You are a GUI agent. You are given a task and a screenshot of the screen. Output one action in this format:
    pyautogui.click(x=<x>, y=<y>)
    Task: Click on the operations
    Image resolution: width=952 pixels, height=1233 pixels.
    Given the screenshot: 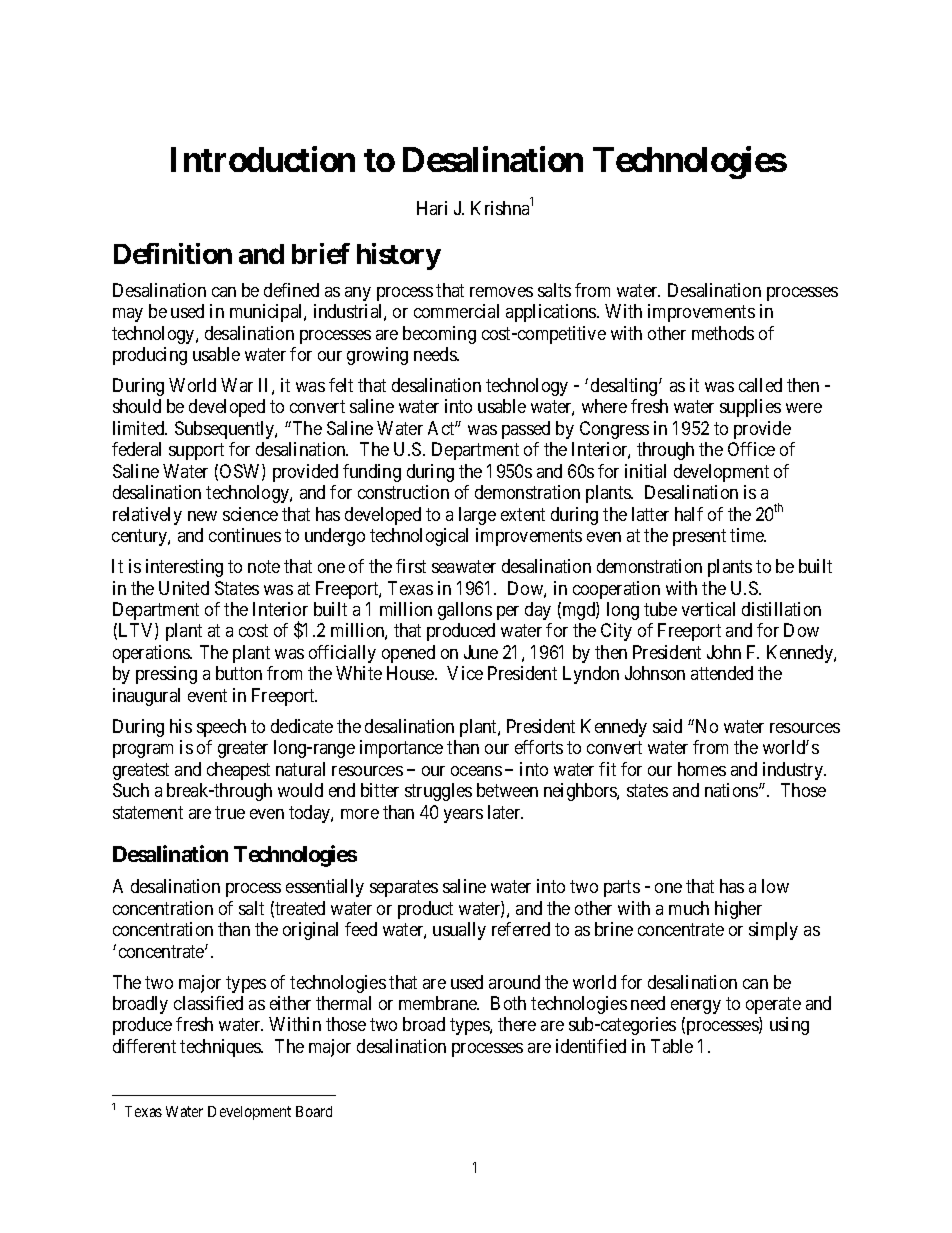 What is the action you would take?
    pyautogui.click(x=152, y=654)
